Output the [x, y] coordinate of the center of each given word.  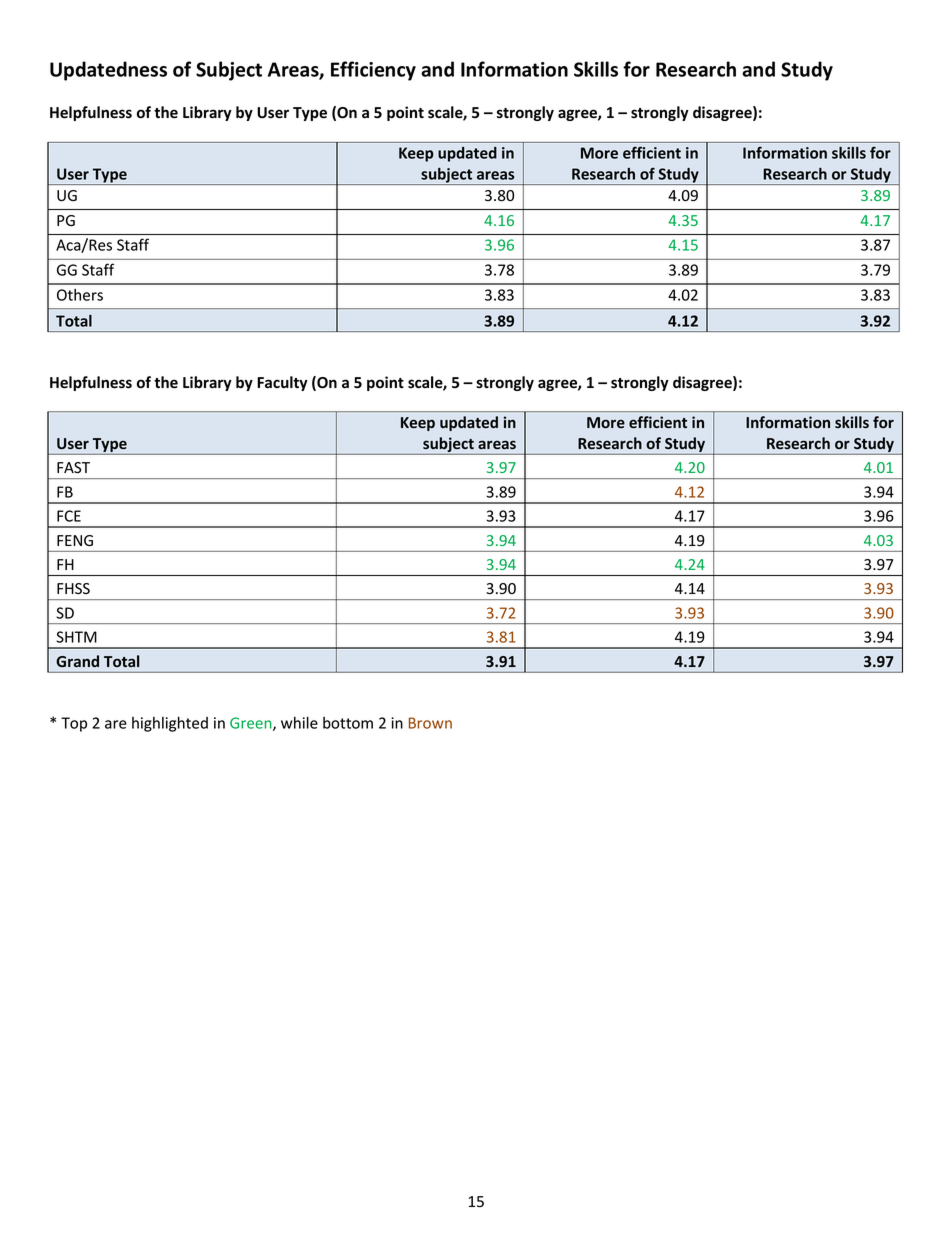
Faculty [282, 383]
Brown [430, 723]
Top [74, 724]
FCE [69, 516]
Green [252, 724]
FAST [73, 468]
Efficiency [373, 71]
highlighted [170, 724]
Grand [77, 661]
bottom [348, 723]
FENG [75, 540]
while [299, 722]
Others [80, 295]
